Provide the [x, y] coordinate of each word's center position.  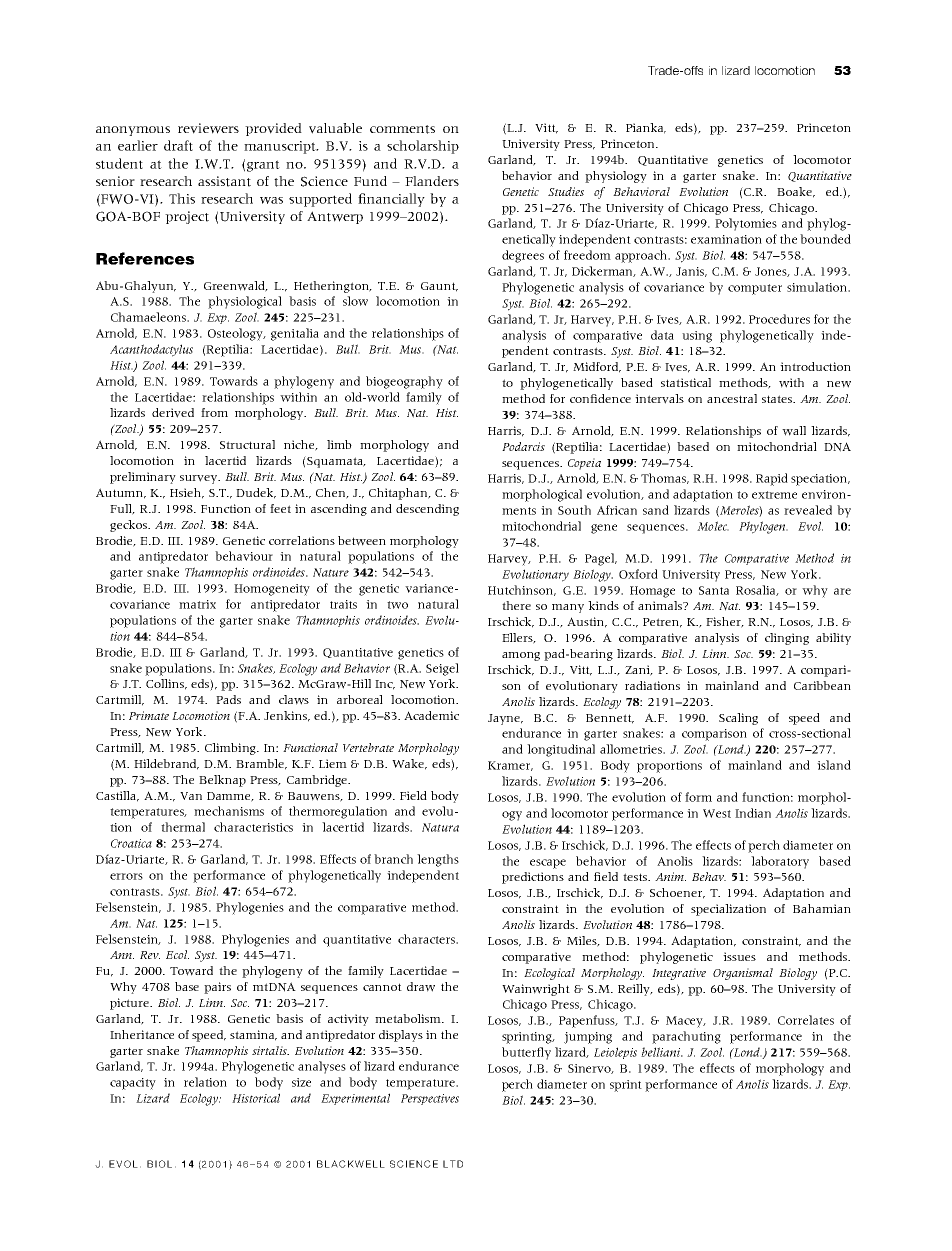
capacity [133, 1084]
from [214, 412]
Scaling [738, 719]
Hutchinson [522, 590]
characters [428, 939]
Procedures [779, 319]
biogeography [404, 382]
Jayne [505, 719]
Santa [714, 590]
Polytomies [746, 224]
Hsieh [187, 493]
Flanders [432, 181]
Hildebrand [166, 764]
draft [178, 145]
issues [739, 956]
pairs [217, 988]
